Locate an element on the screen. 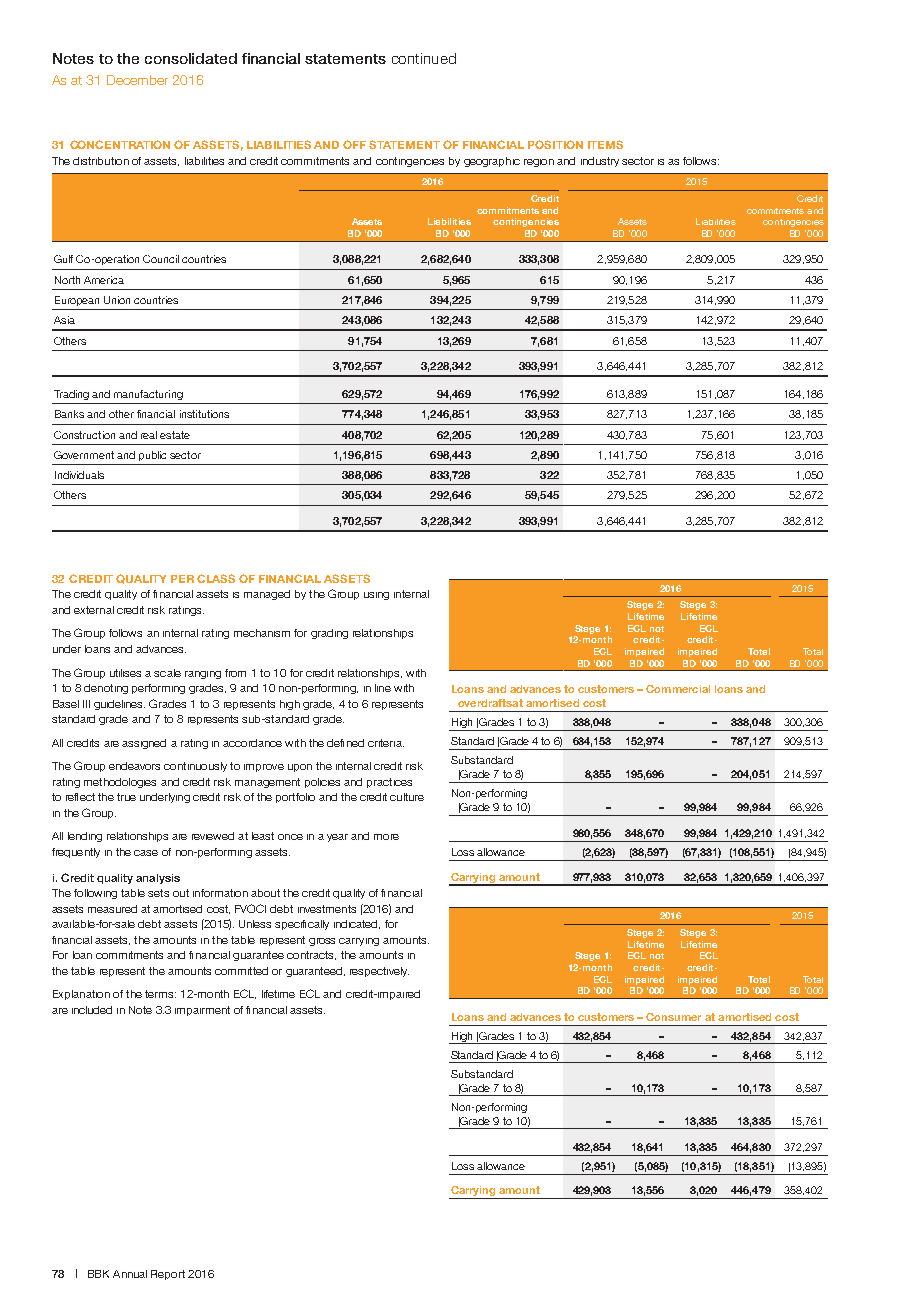  OFF is located at coordinates (354, 144).
